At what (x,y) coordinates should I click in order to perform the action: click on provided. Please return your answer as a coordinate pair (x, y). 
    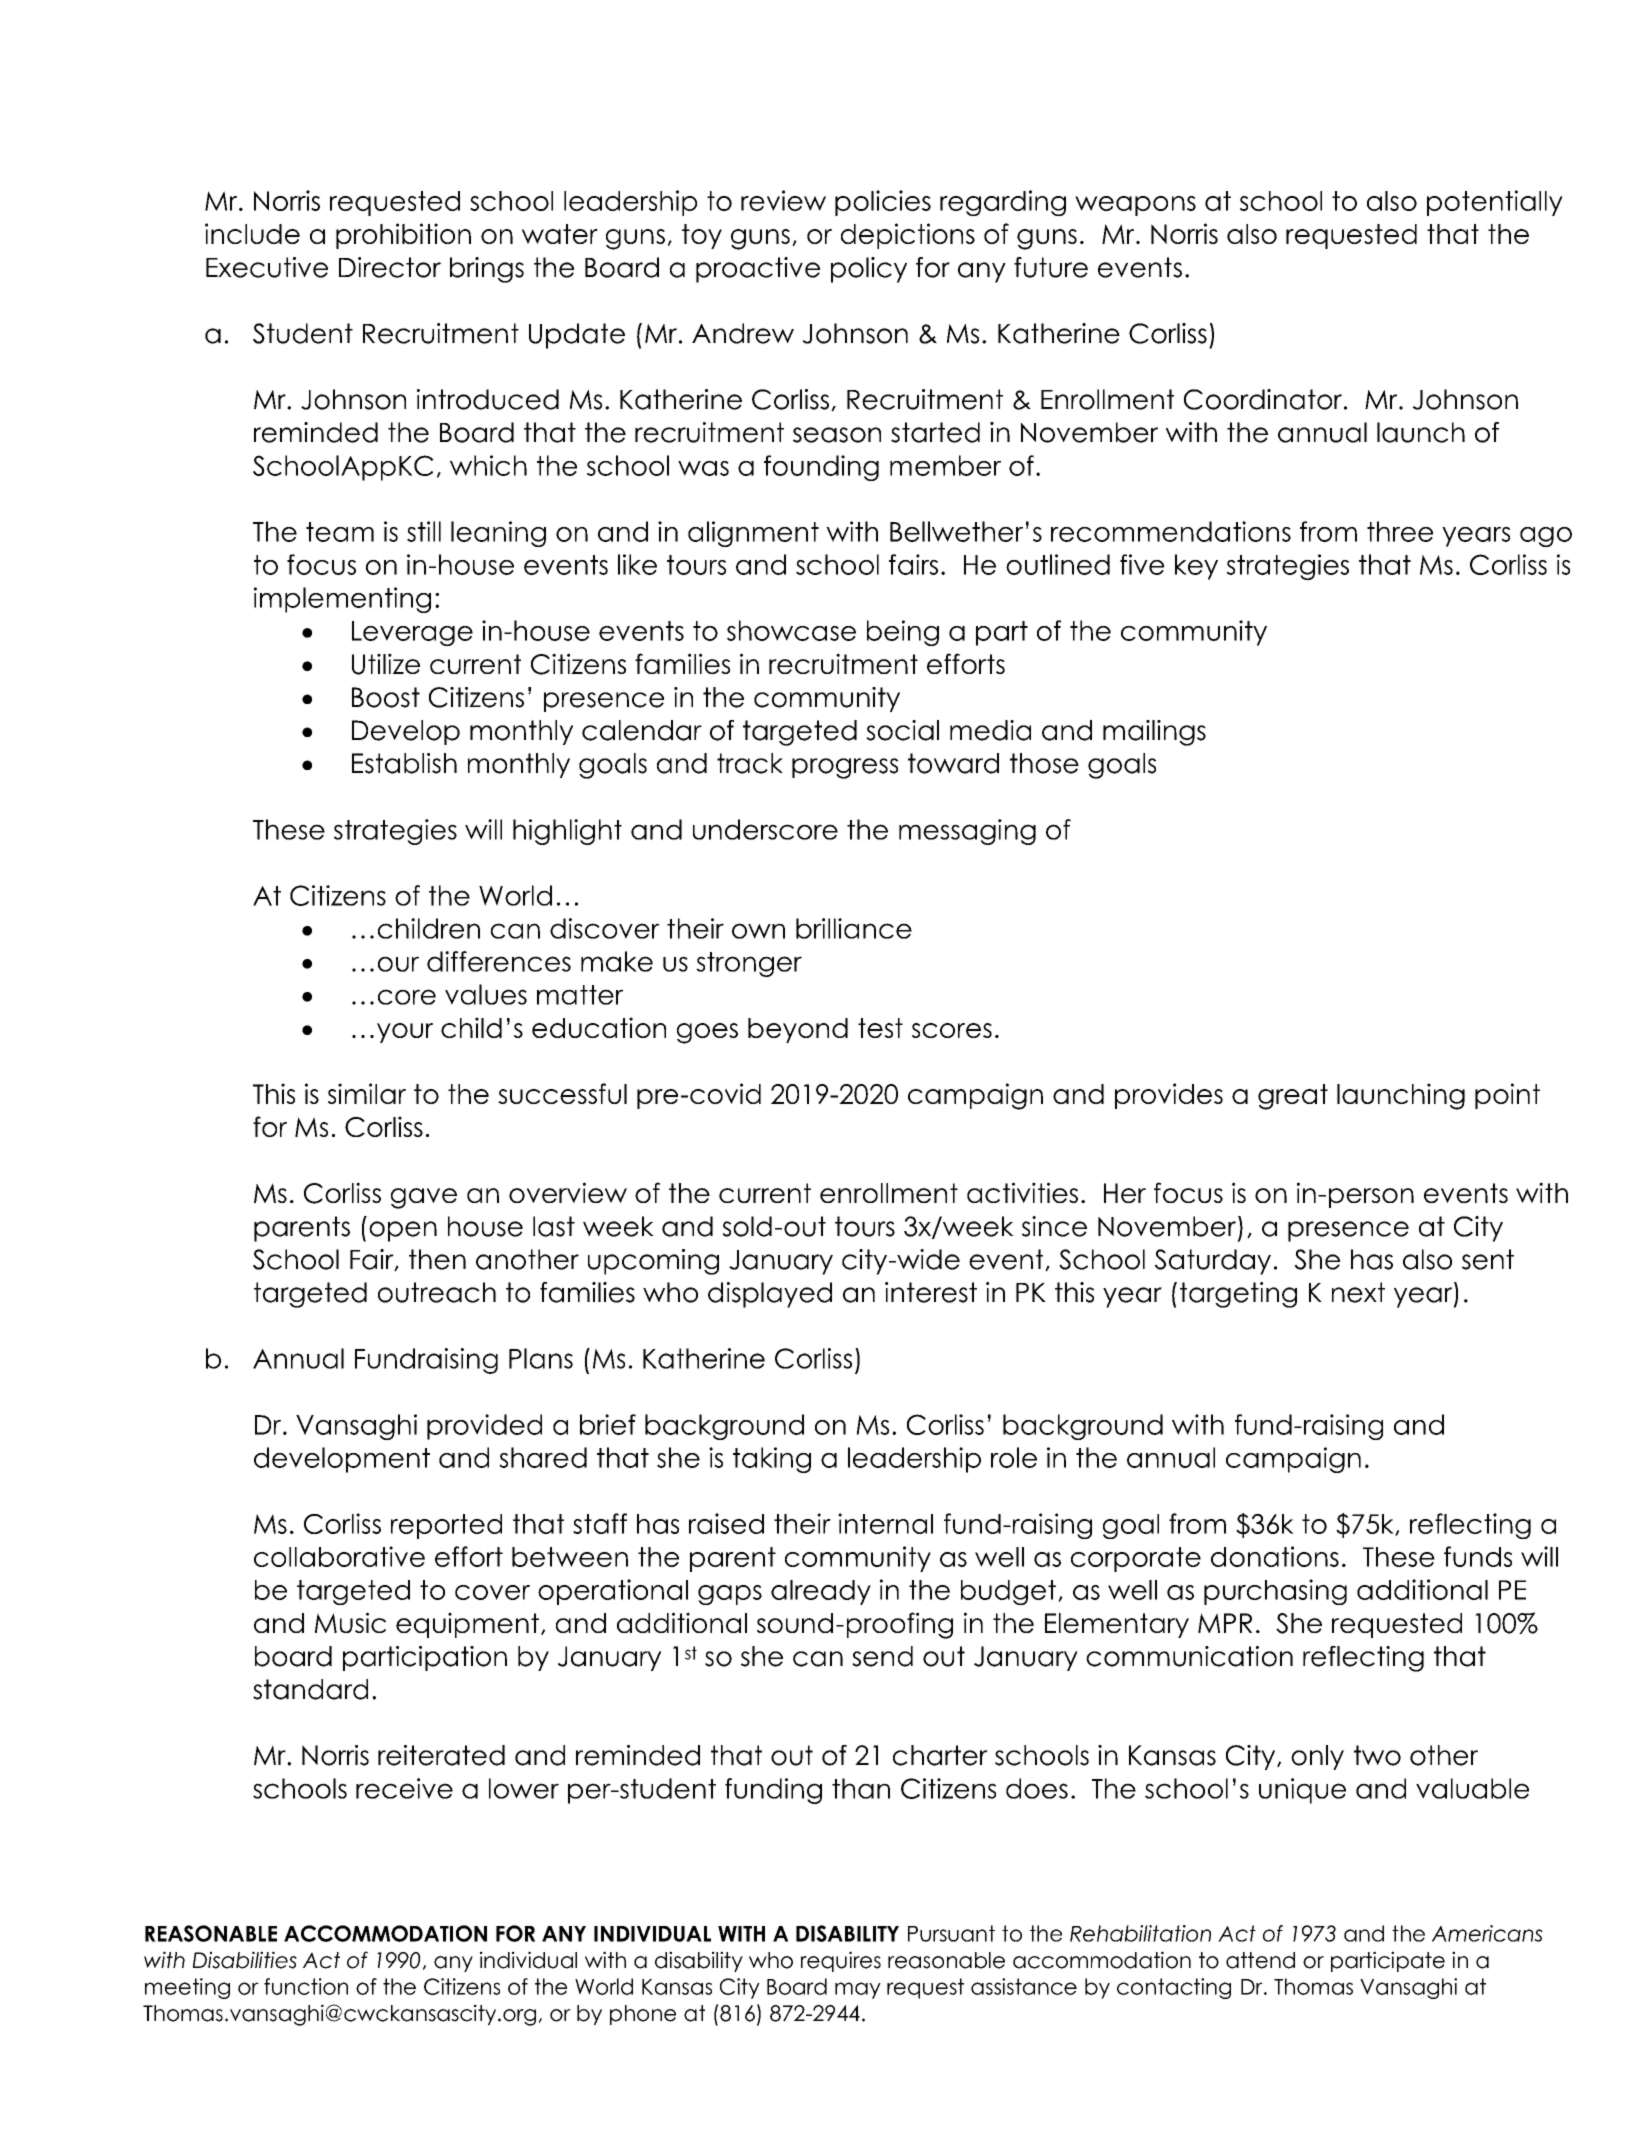
    Looking at the image, I should click on (484, 1427).
